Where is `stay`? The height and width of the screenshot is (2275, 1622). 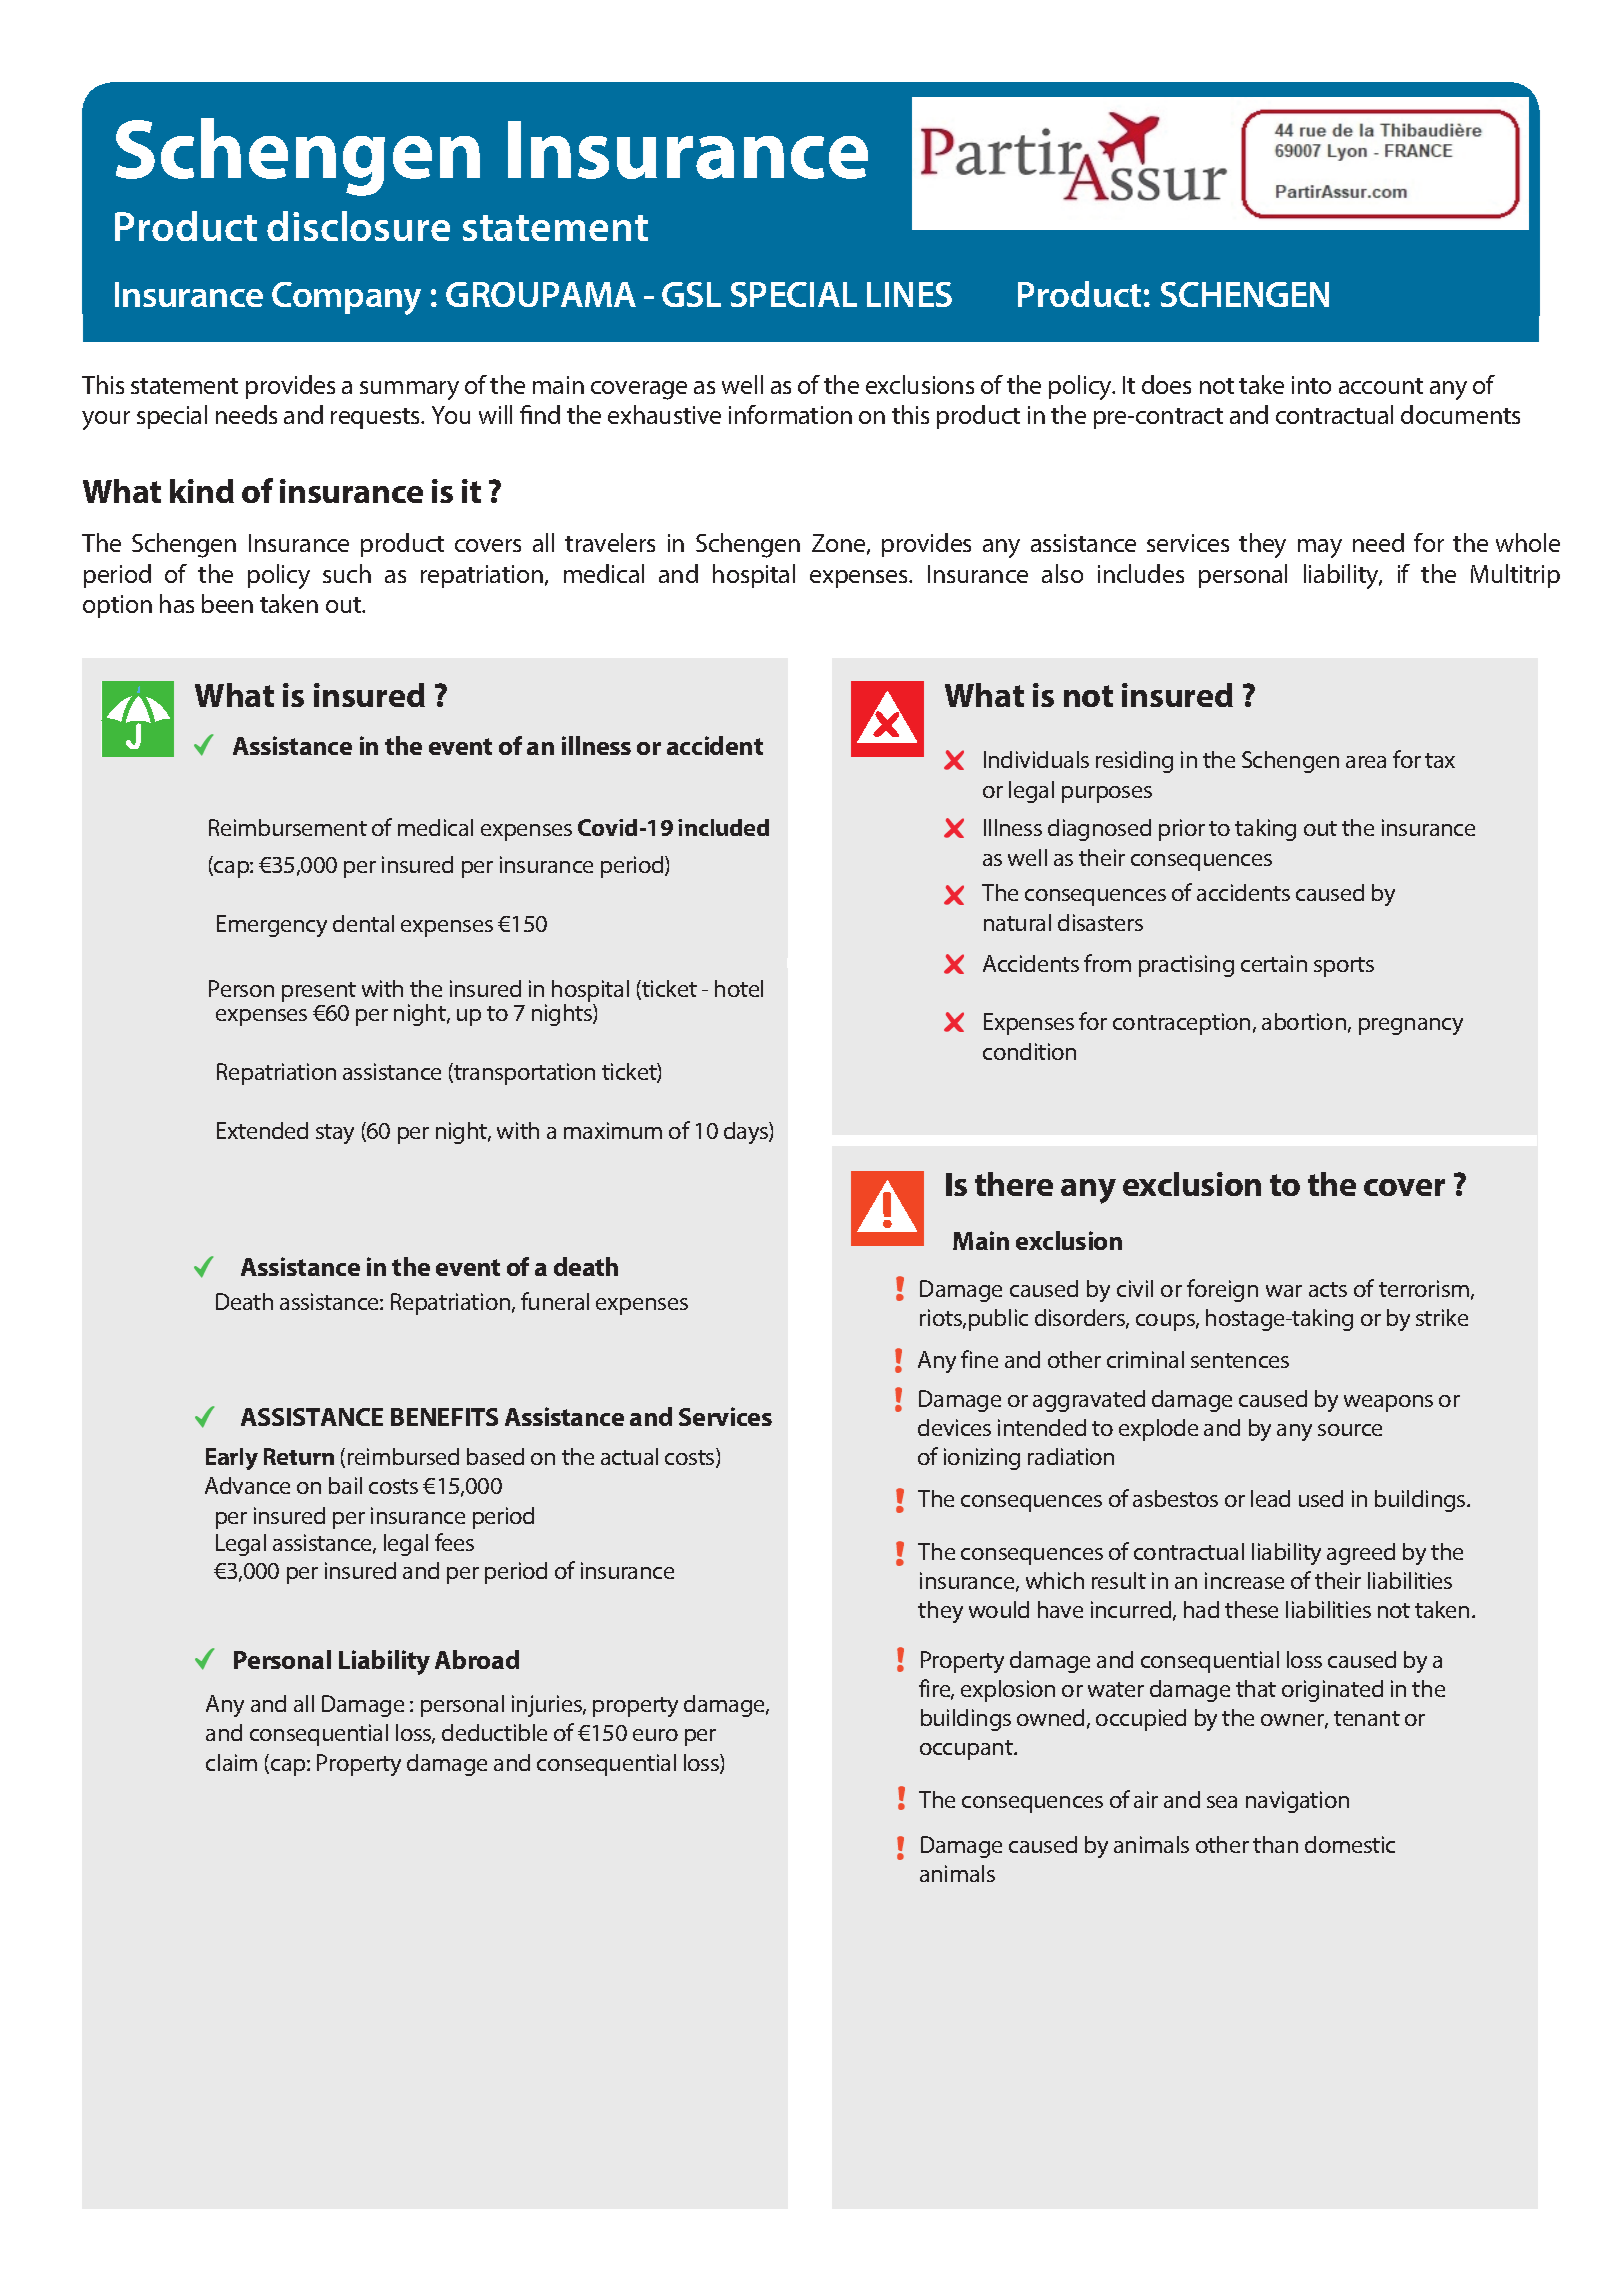
stay is located at coordinates (335, 1134).
